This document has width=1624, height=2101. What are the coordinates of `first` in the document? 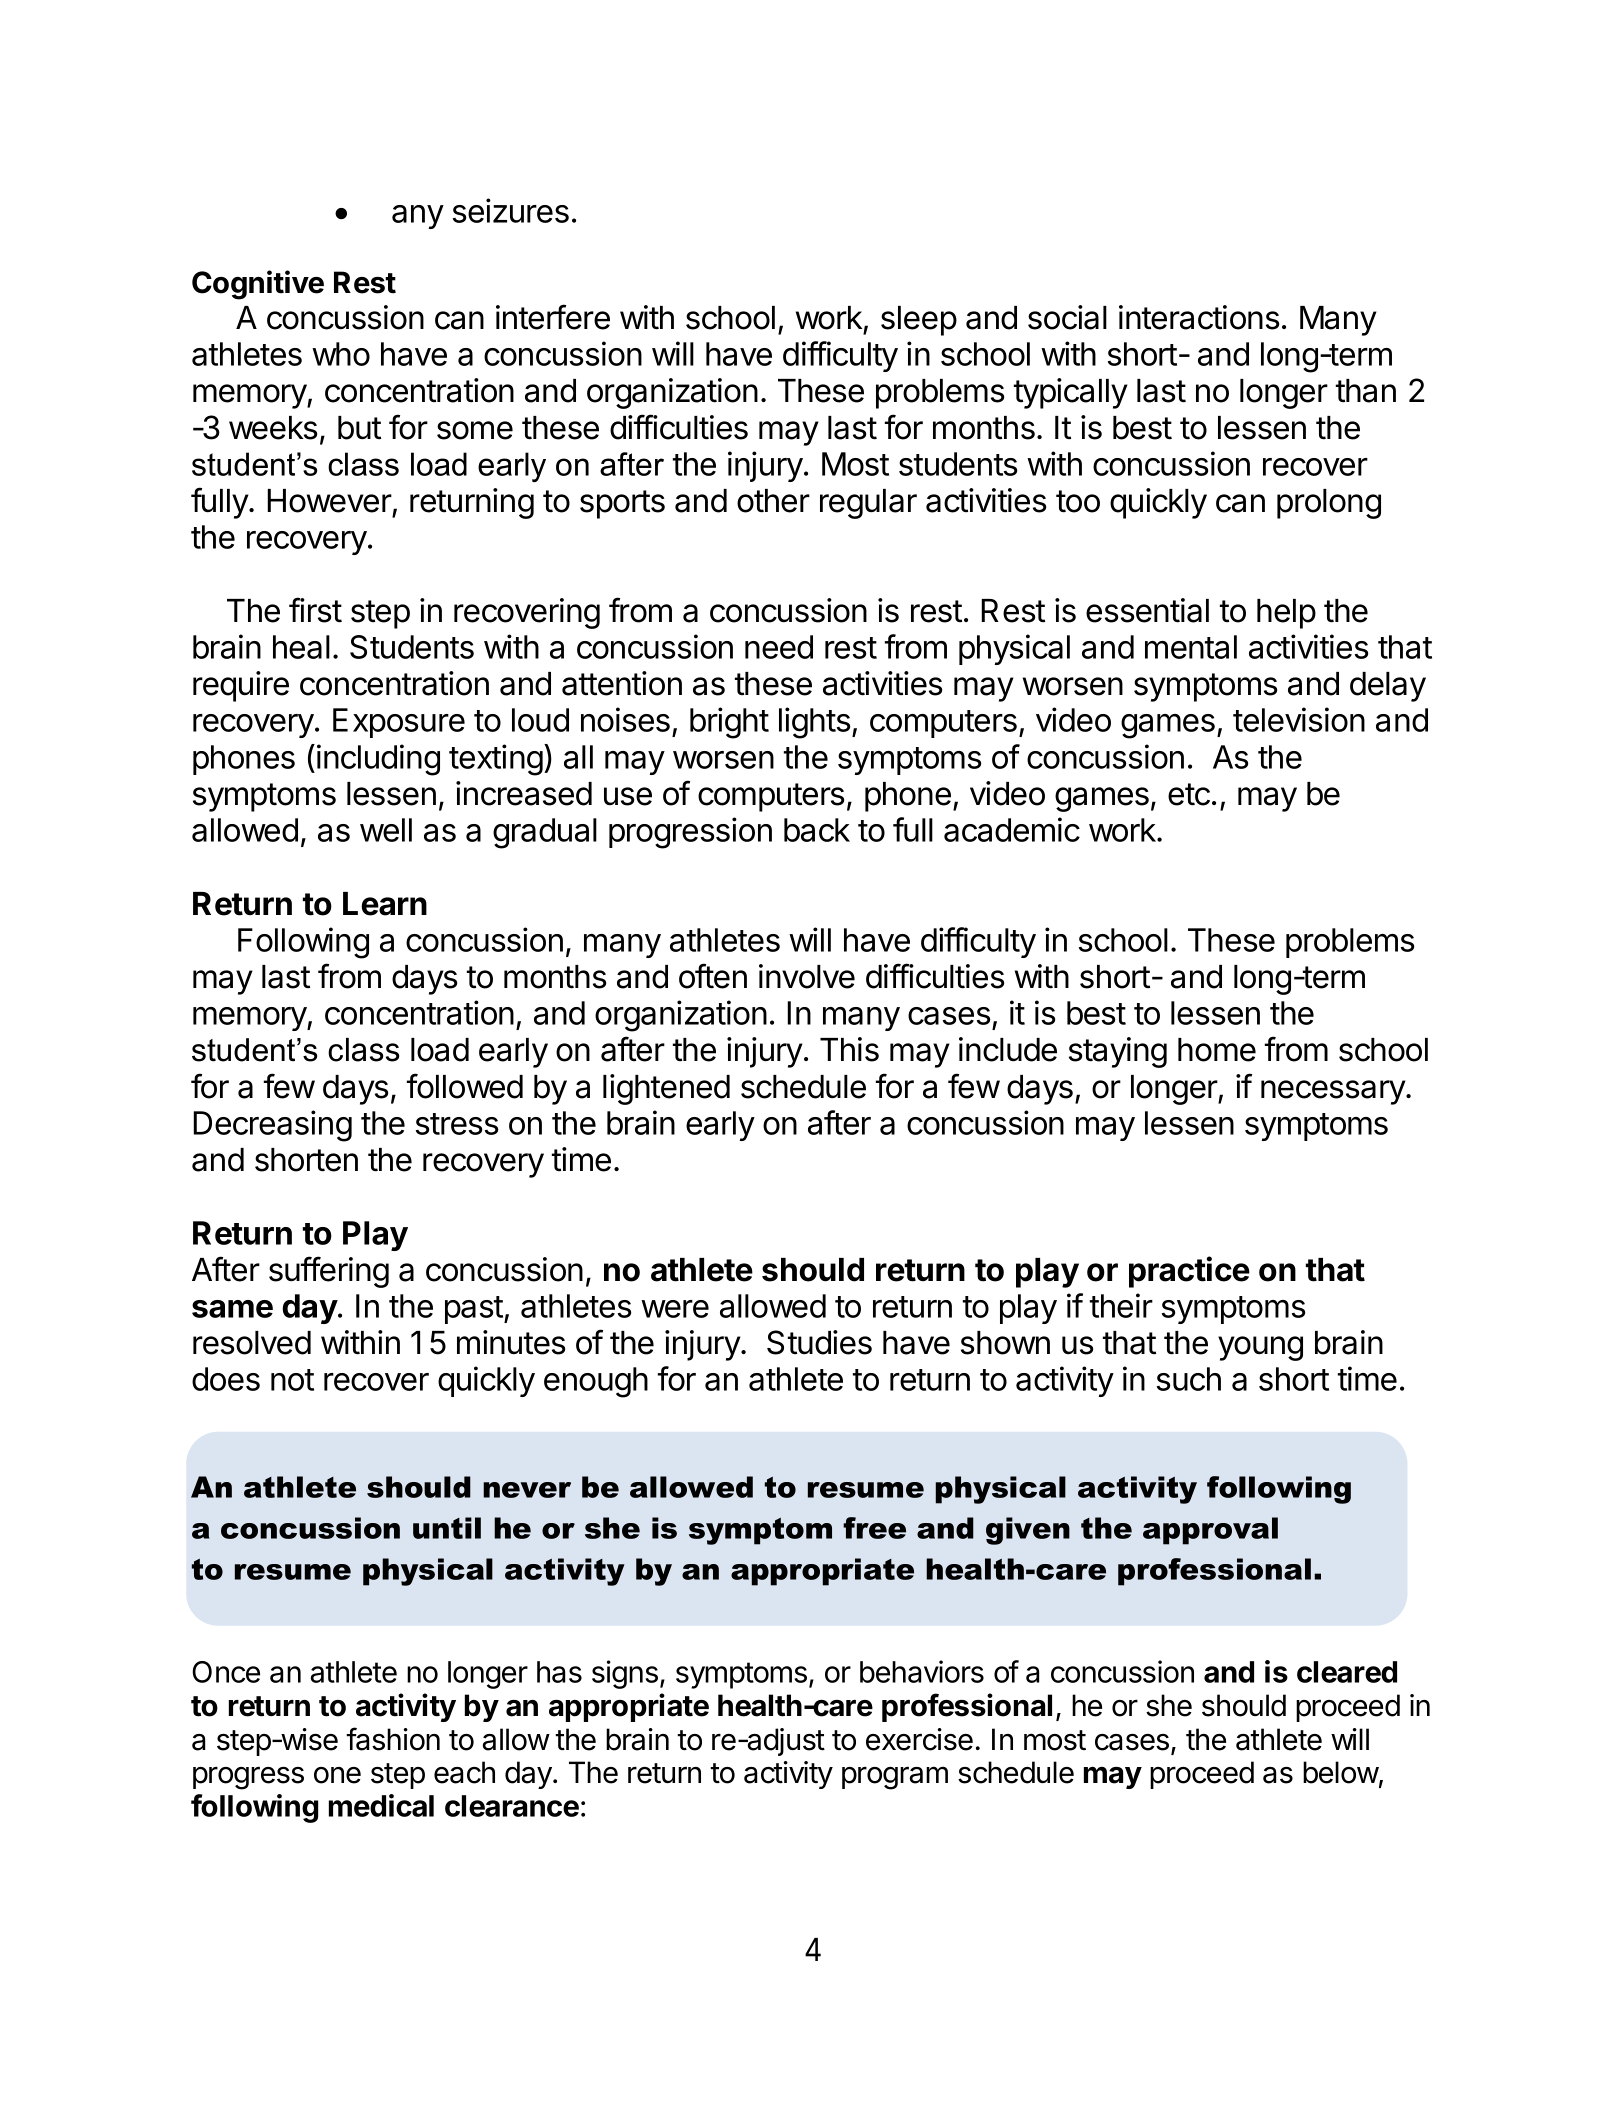 It's located at (315, 610).
